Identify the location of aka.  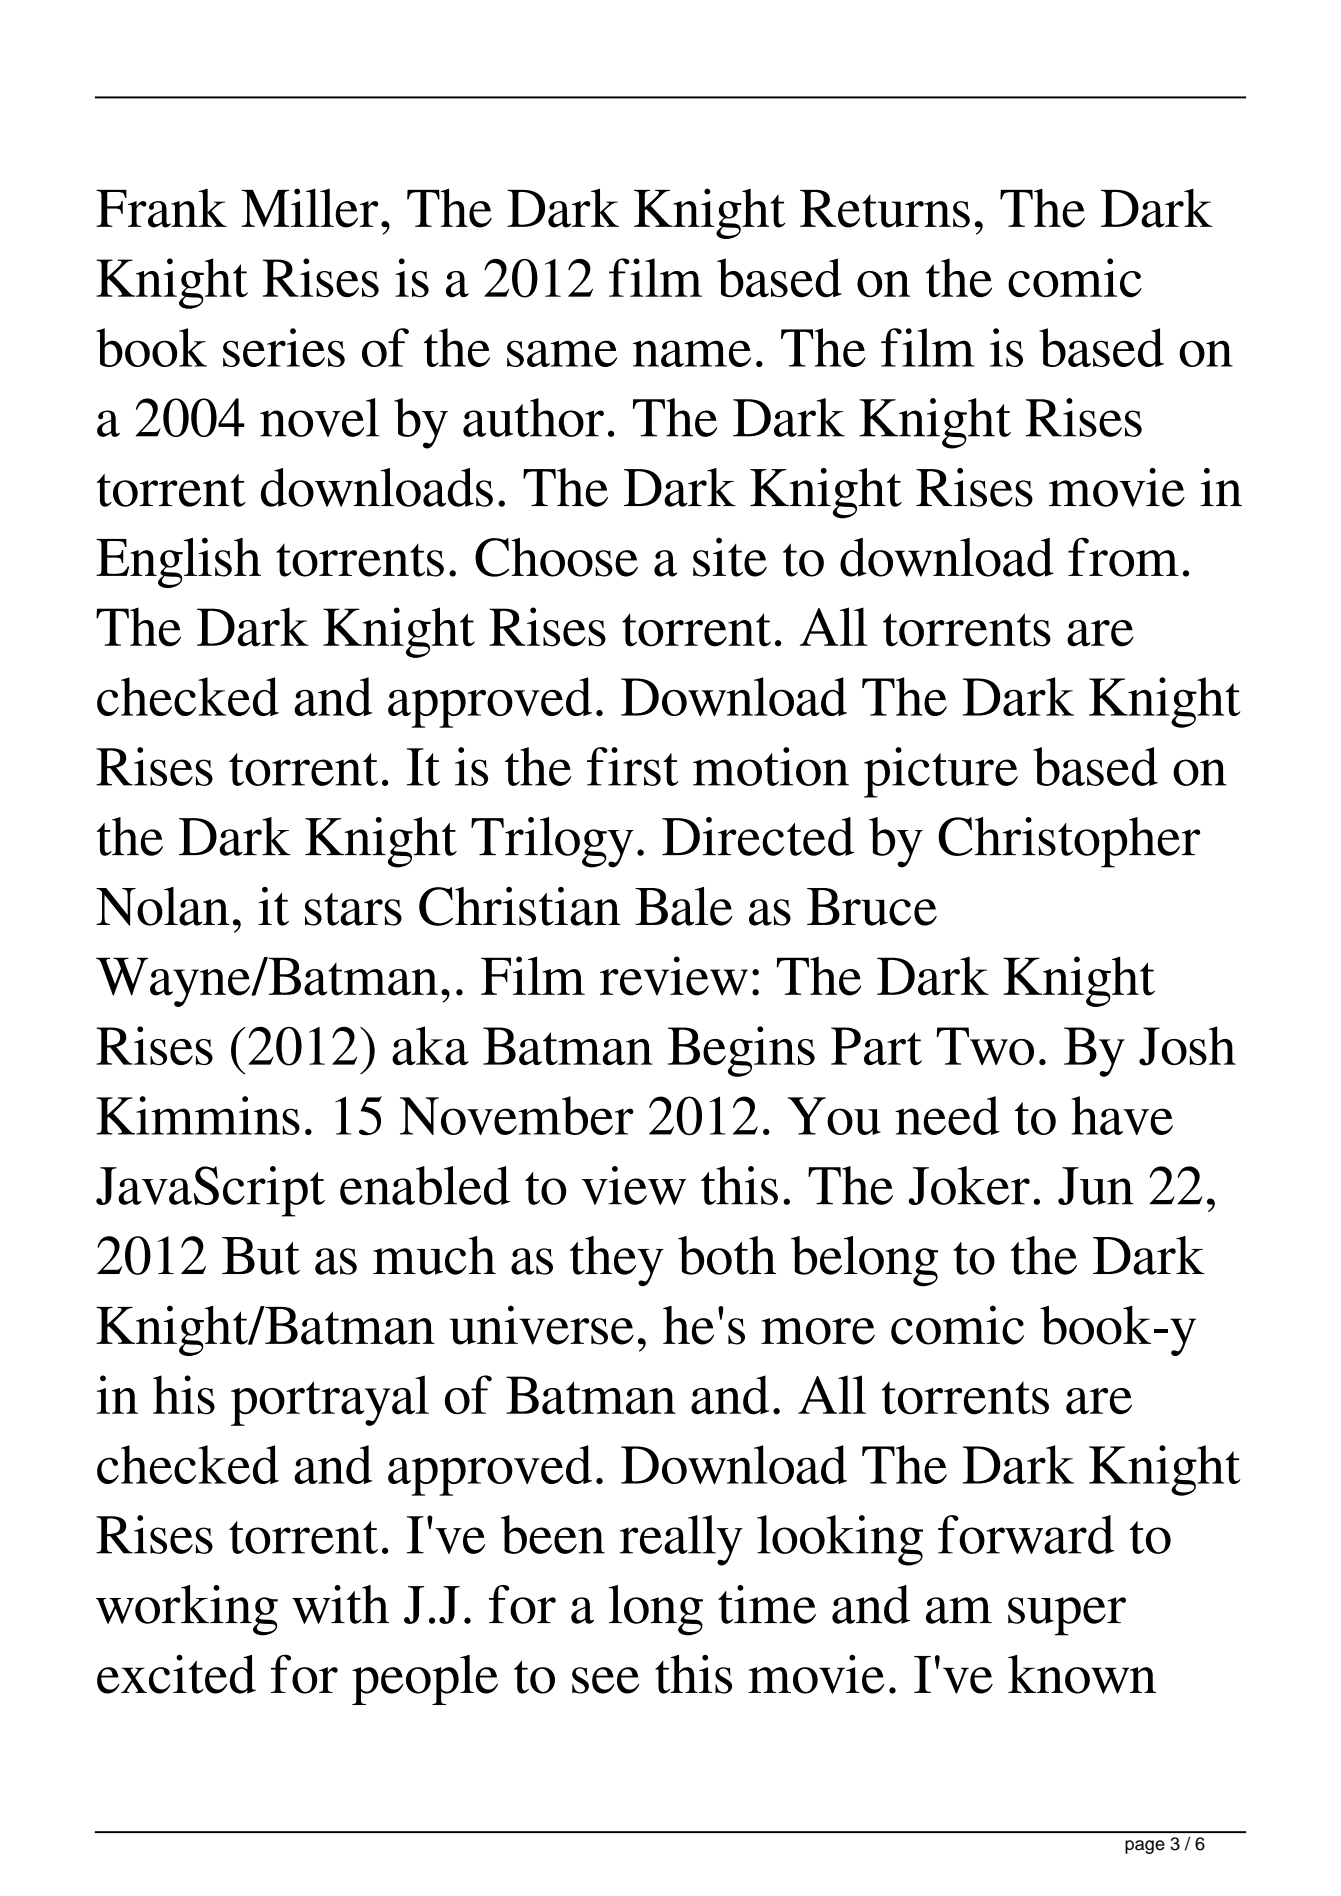
(430, 1045).
